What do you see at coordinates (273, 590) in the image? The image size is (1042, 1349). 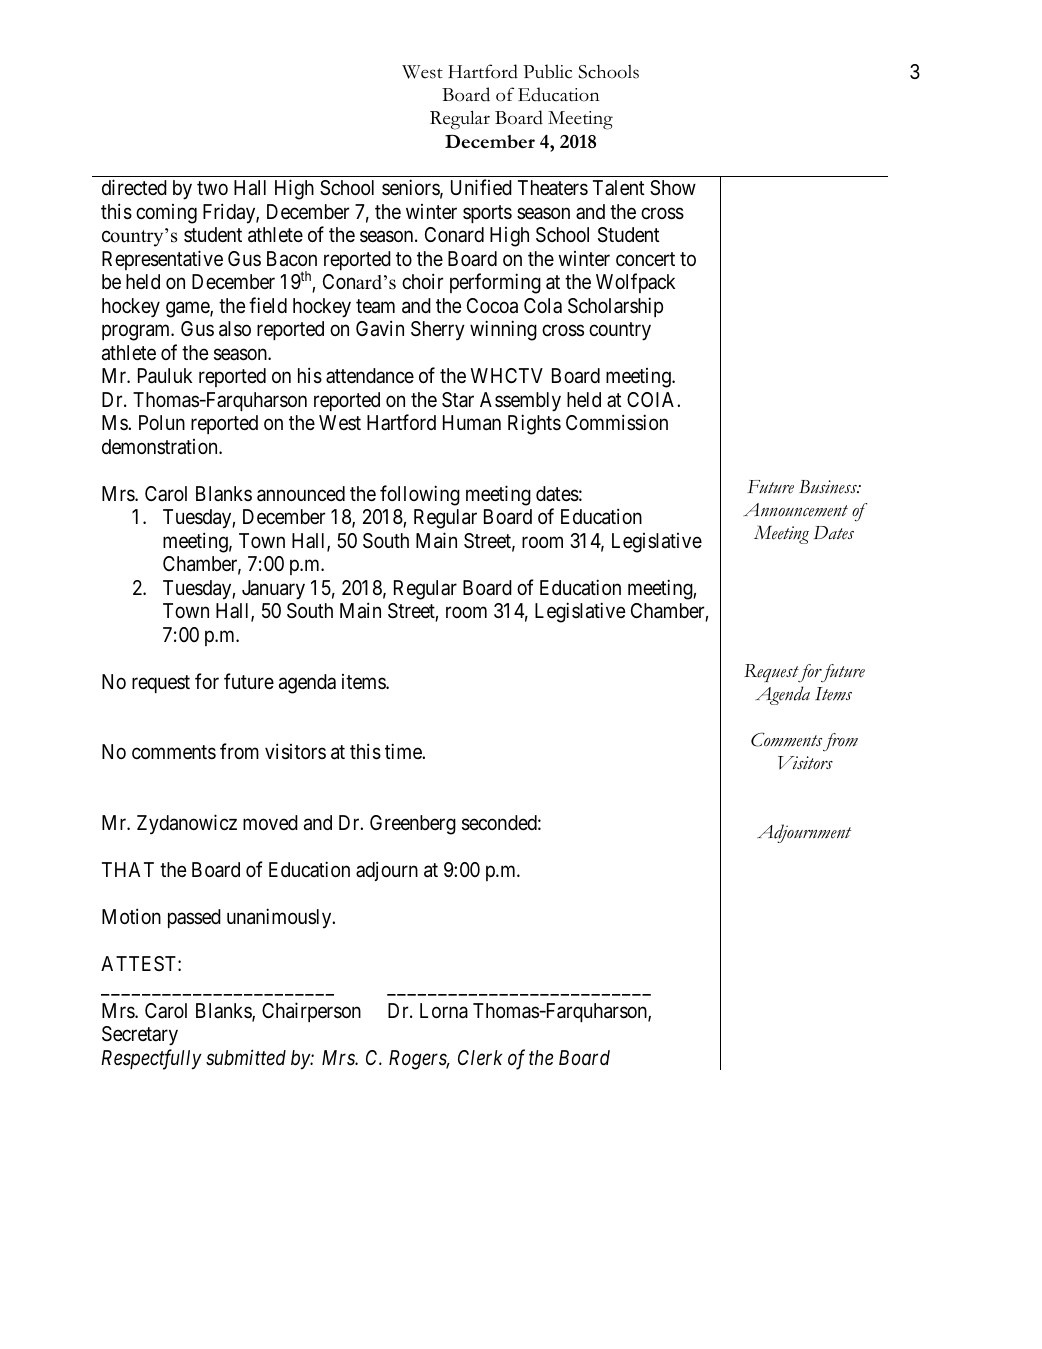 I see `January` at bounding box center [273, 590].
